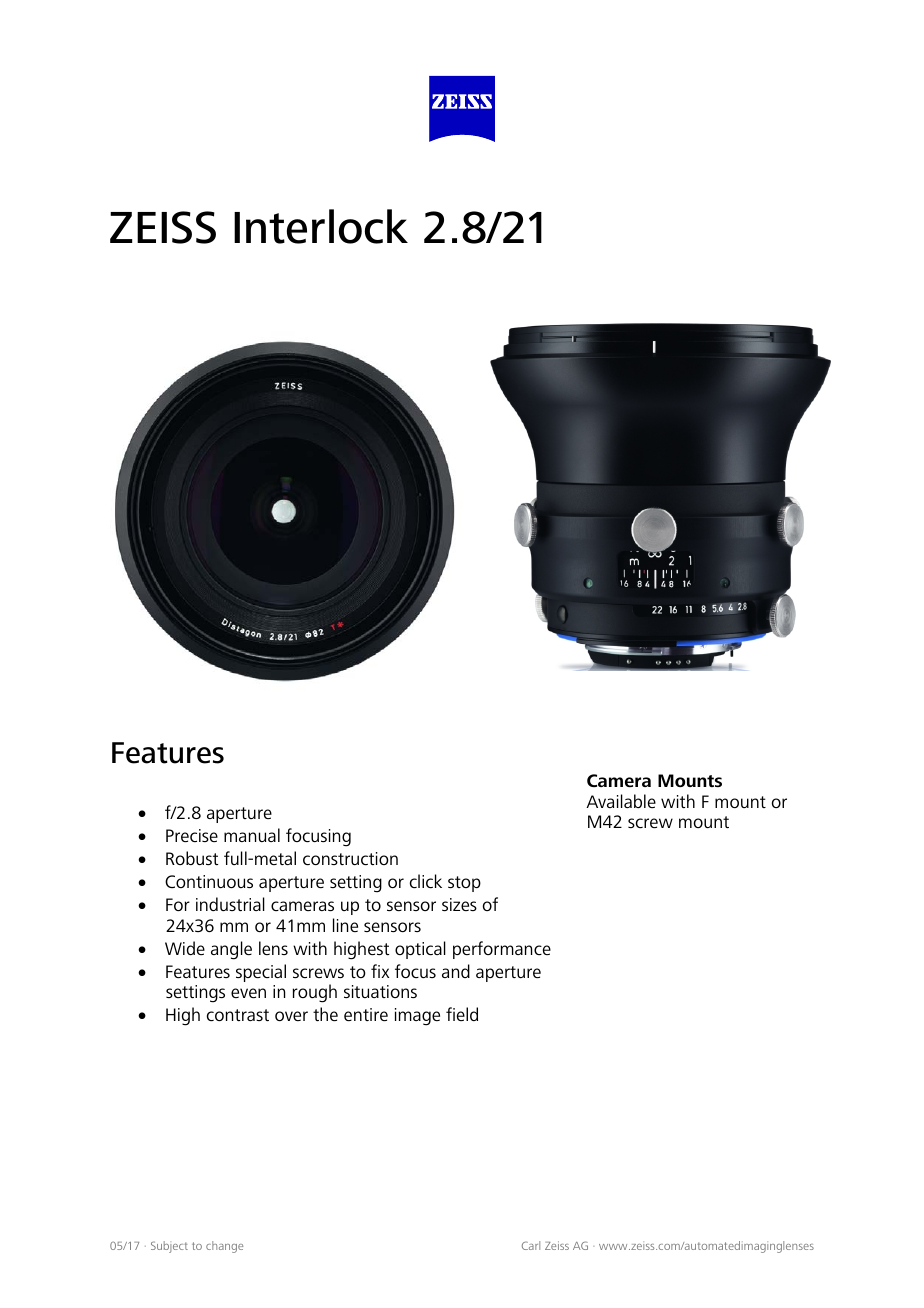 This screenshot has width=924, height=1308. Describe the element at coordinates (462, 1014) in the screenshot. I see `field` at that location.
